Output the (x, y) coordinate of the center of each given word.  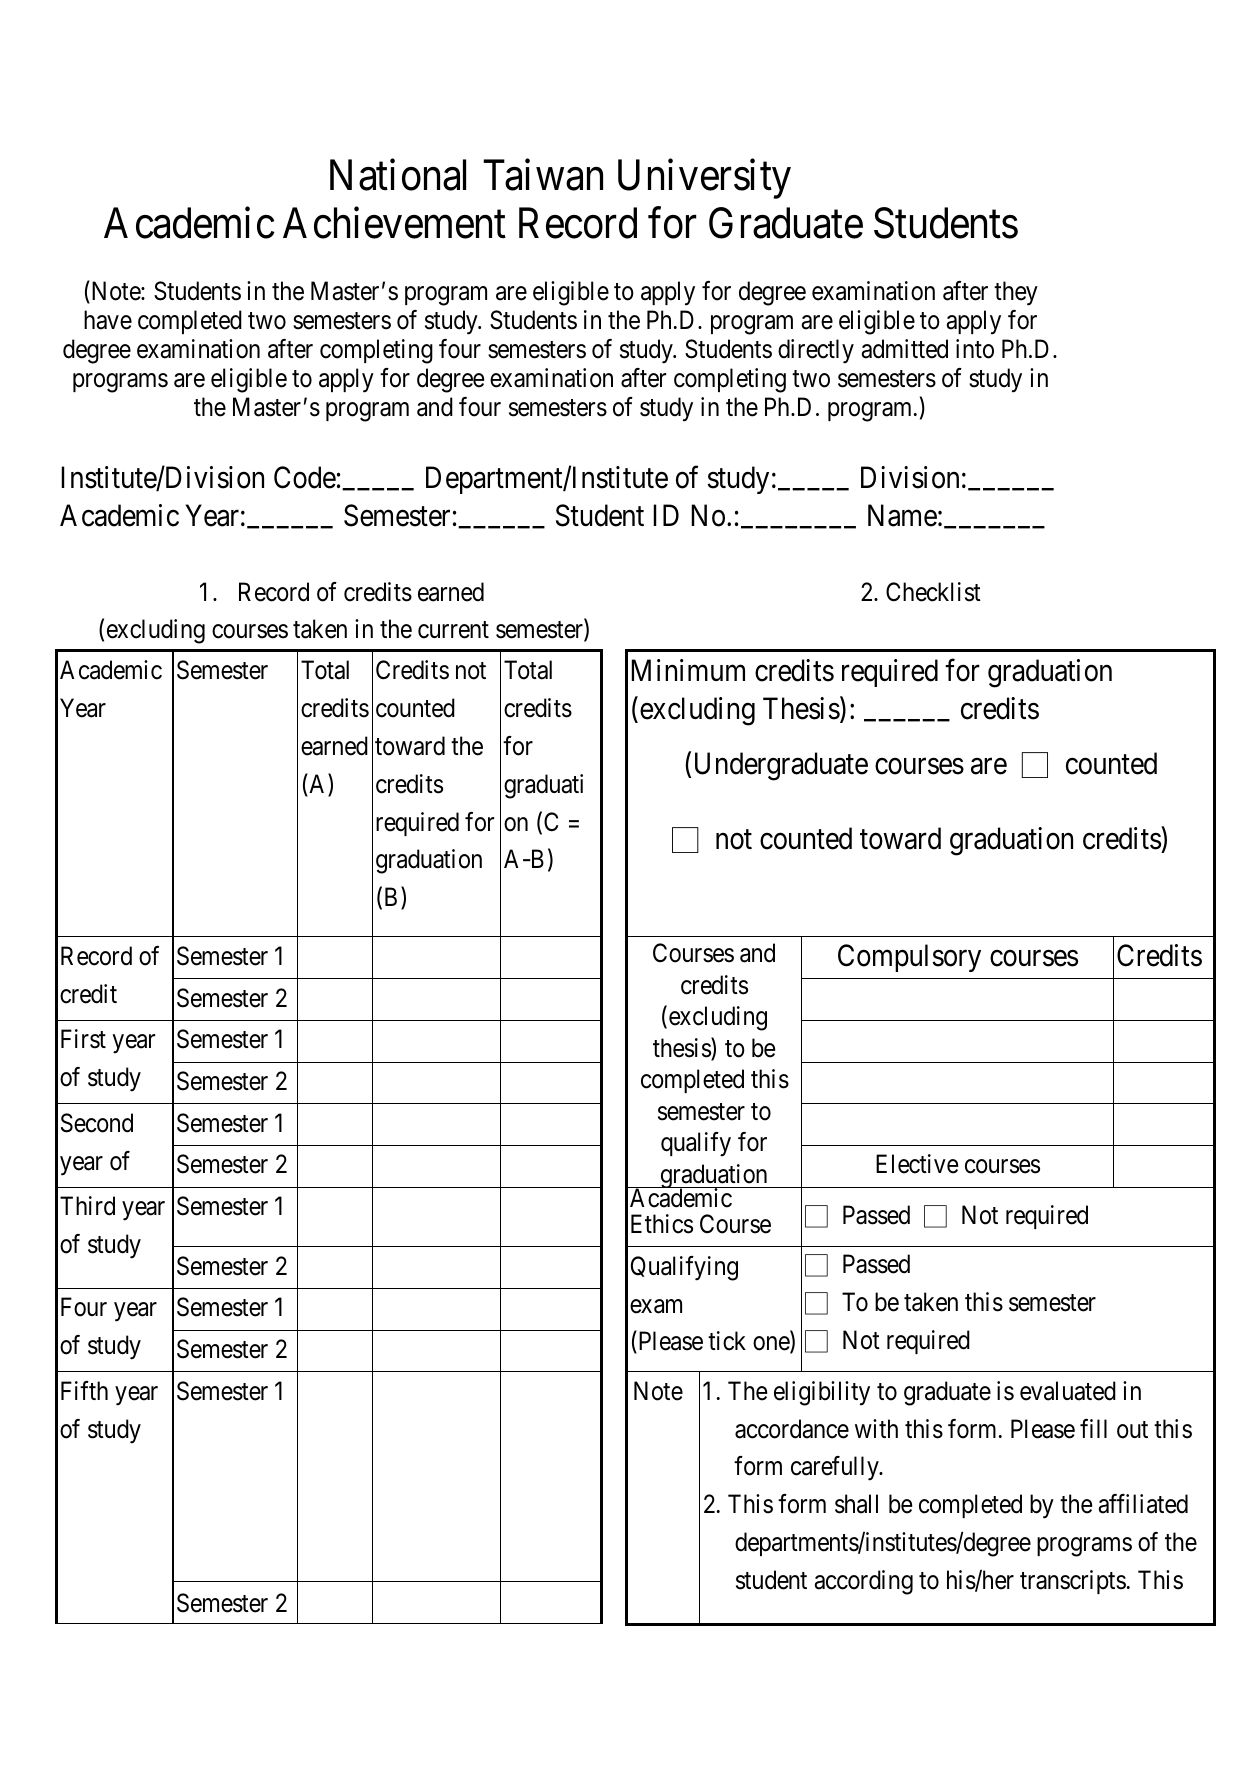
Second (97, 1123)
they (1016, 293)
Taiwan (543, 175)
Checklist (933, 592)
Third (87, 1206)
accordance (792, 1429)
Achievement (394, 223)
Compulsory (909, 958)
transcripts (1073, 1582)
